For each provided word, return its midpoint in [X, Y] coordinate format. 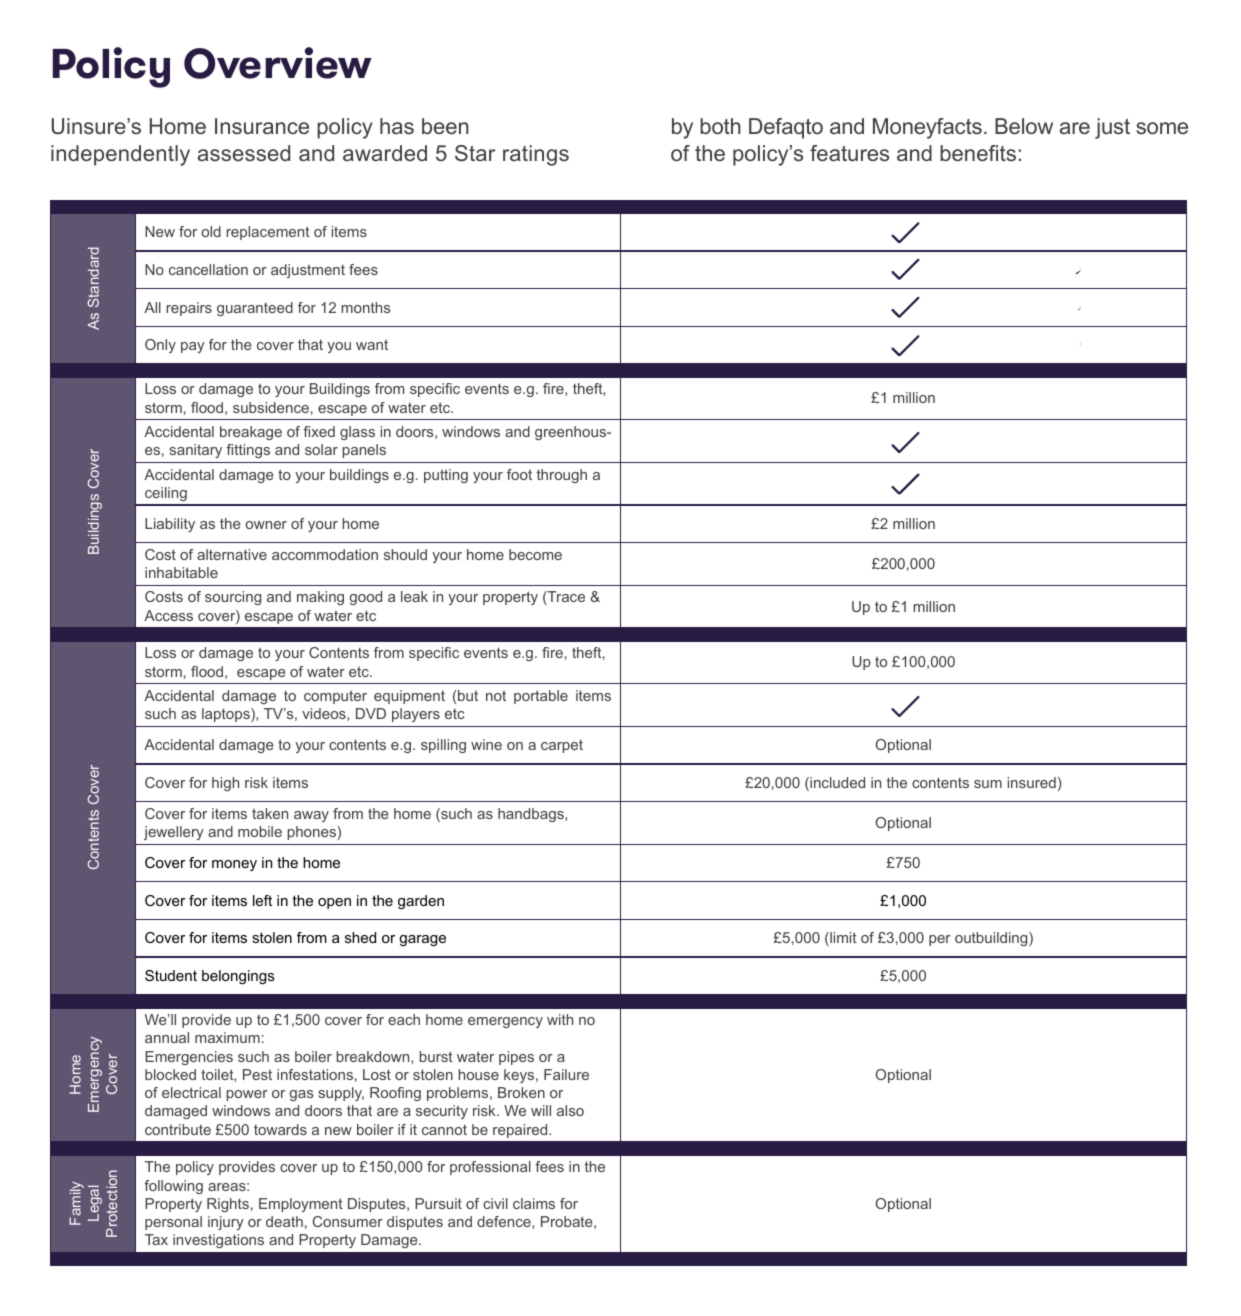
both [720, 126]
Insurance [262, 126]
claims [534, 1203]
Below [1024, 126]
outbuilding [992, 939]
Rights [228, 1205]
